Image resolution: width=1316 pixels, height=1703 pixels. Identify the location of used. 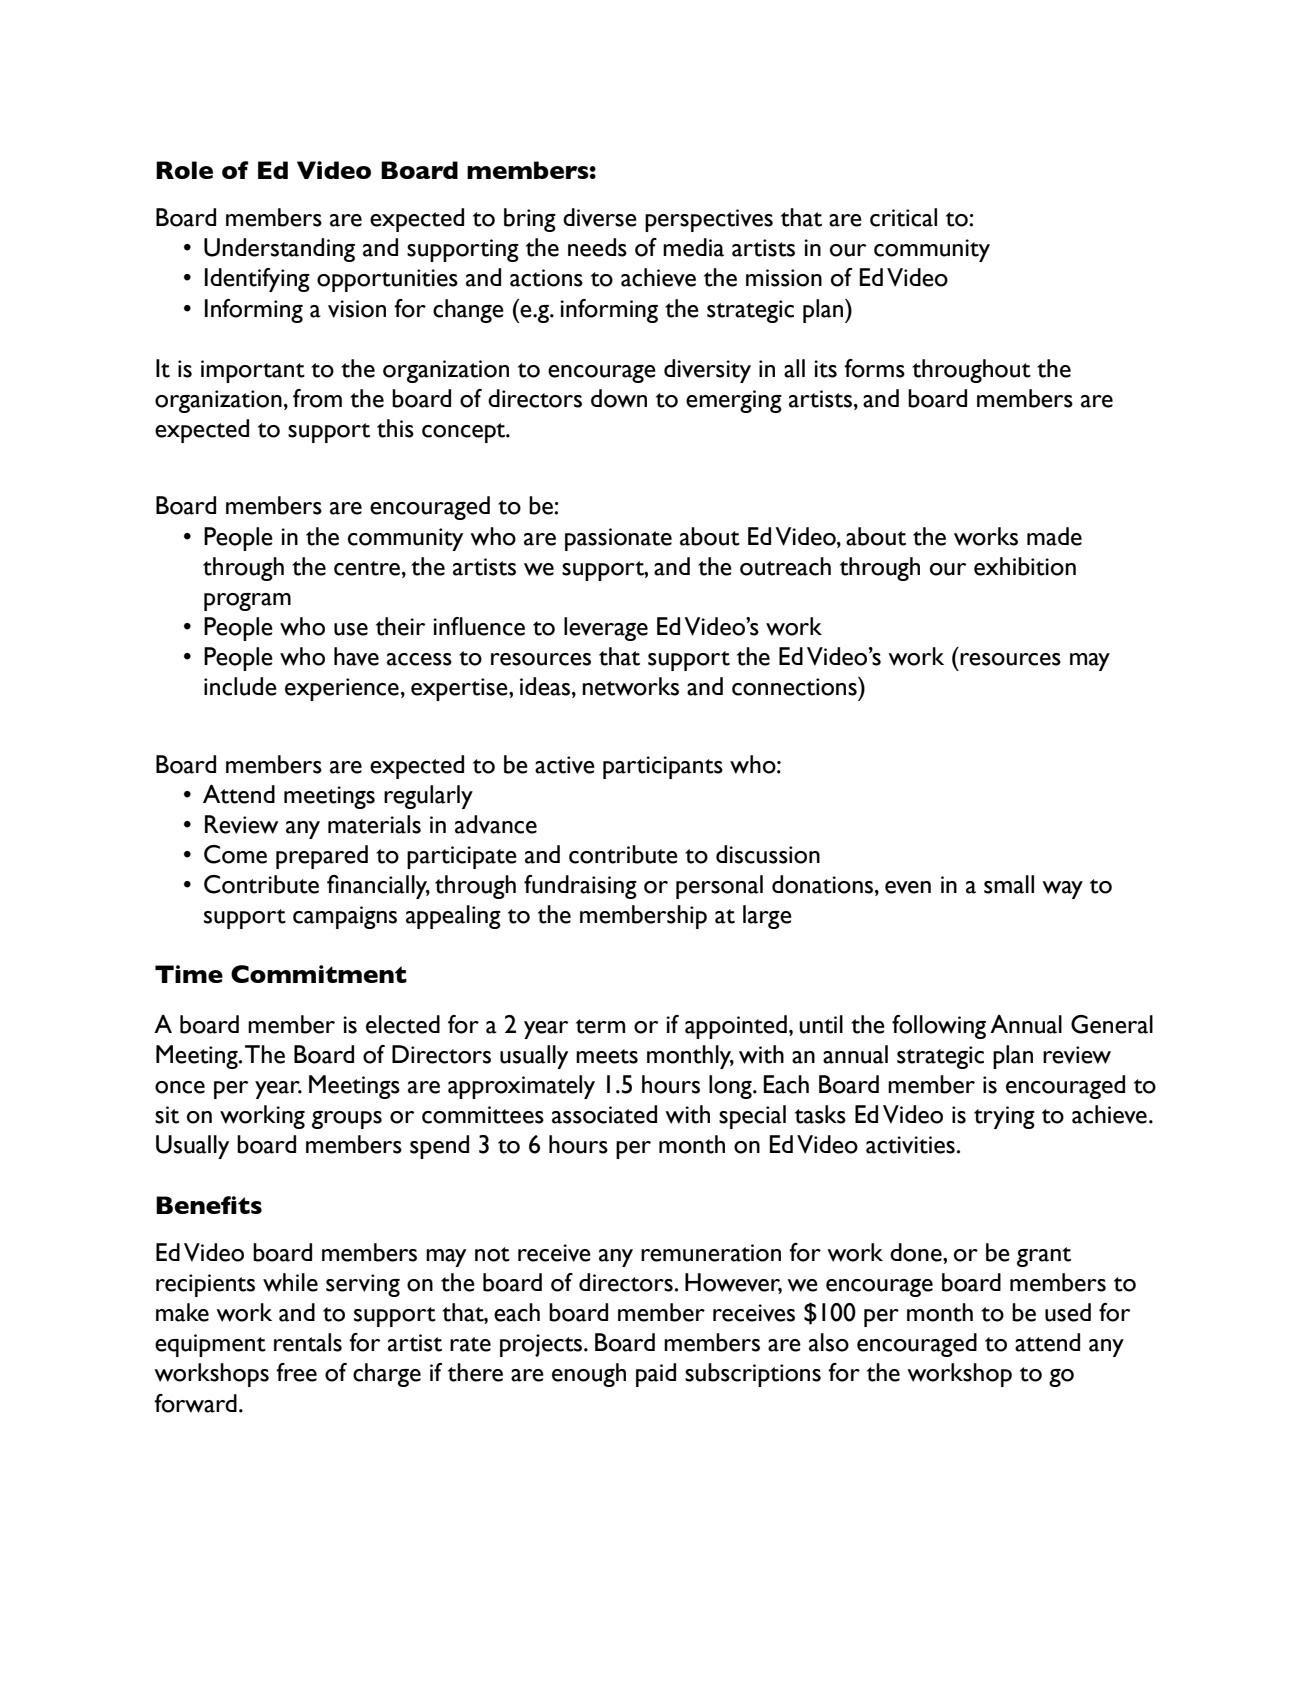
(1068, 1312).
